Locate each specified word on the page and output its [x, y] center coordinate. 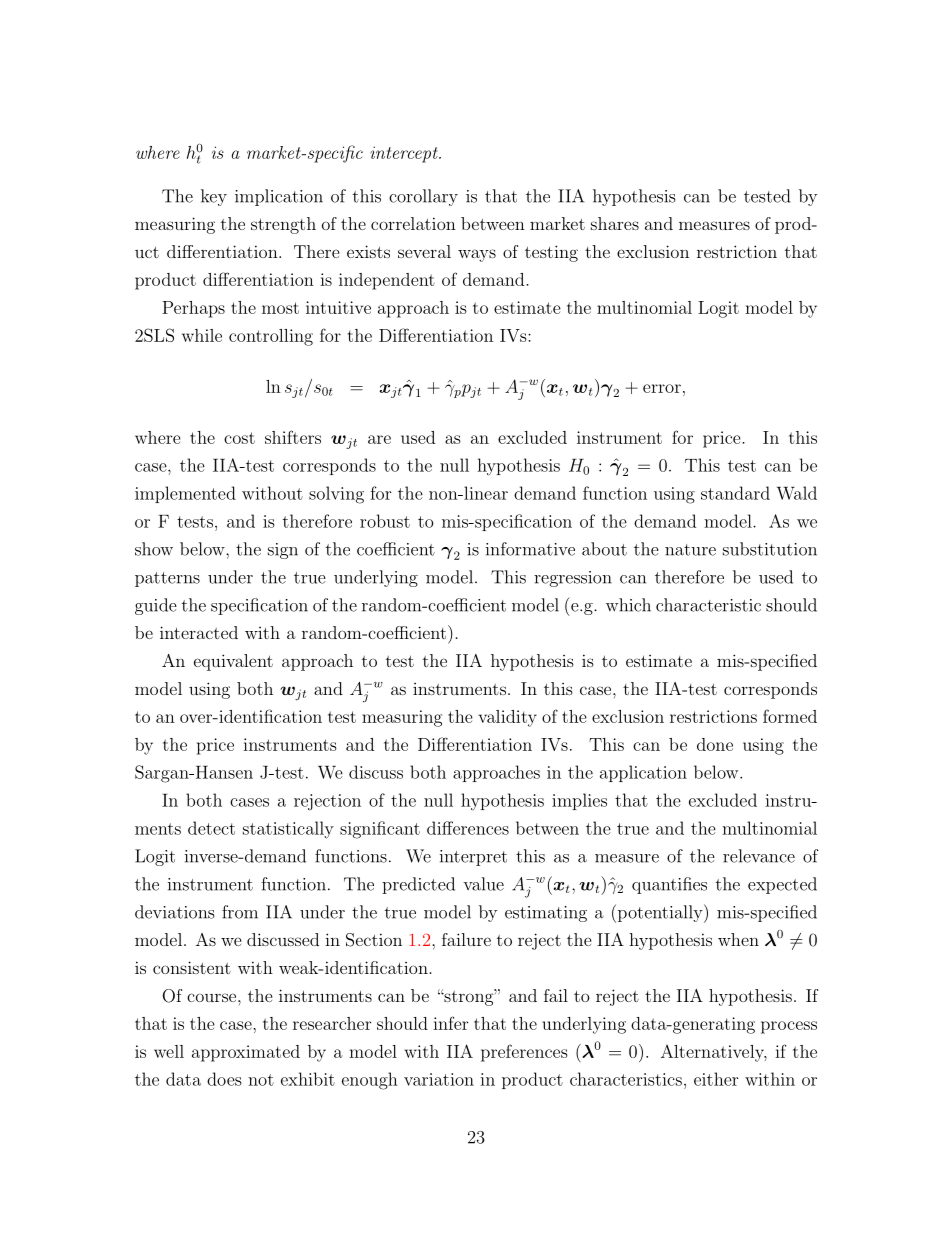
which [628, 605]
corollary [423, 197]
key [214, 197]
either [716, 1079]
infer [450, 1023]
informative [530, 549]
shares [615, 223]
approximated [246, 1053]
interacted [199, 632]
